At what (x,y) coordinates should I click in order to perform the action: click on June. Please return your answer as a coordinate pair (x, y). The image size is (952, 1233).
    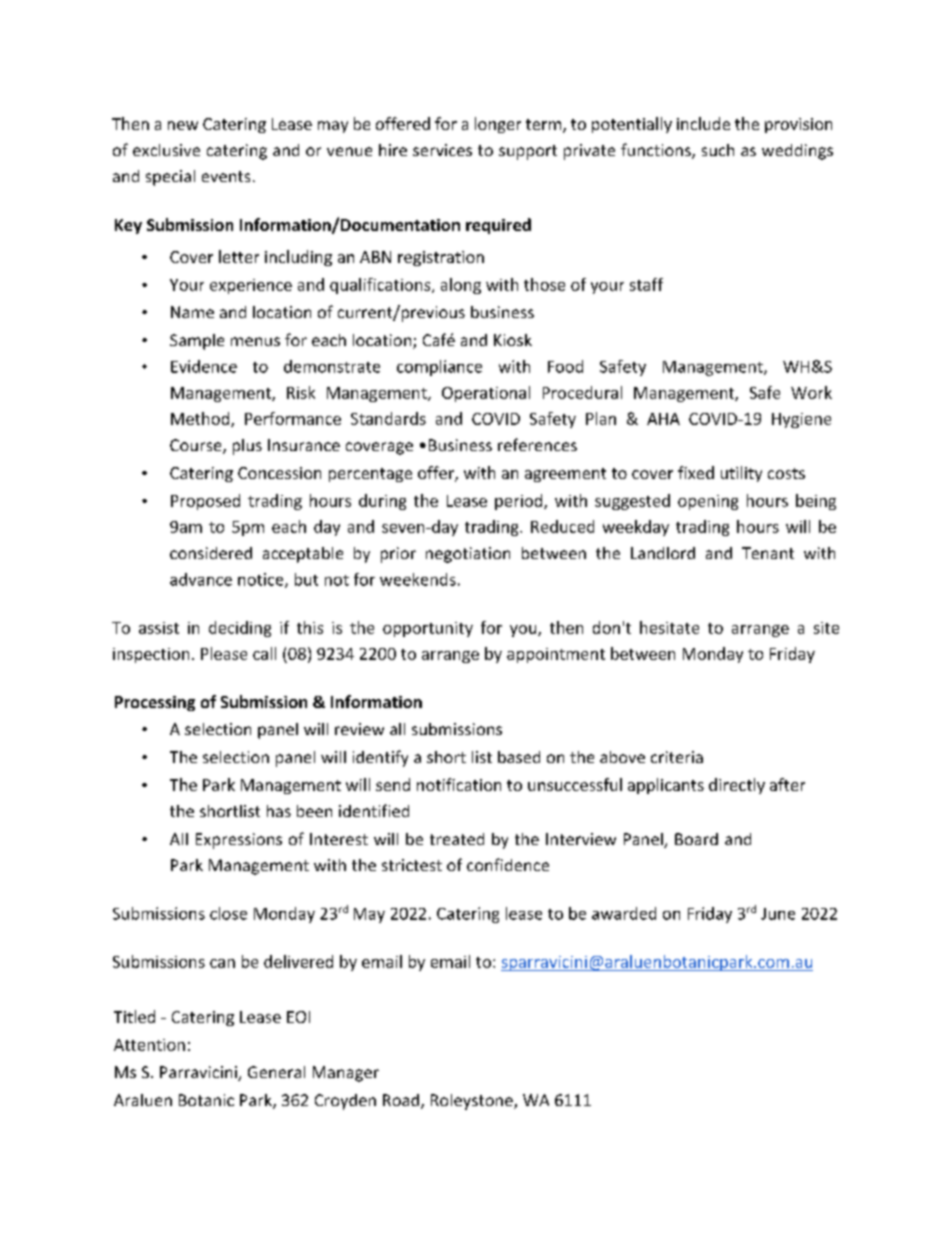
    Looking at the image, I should click on (778, 914).
